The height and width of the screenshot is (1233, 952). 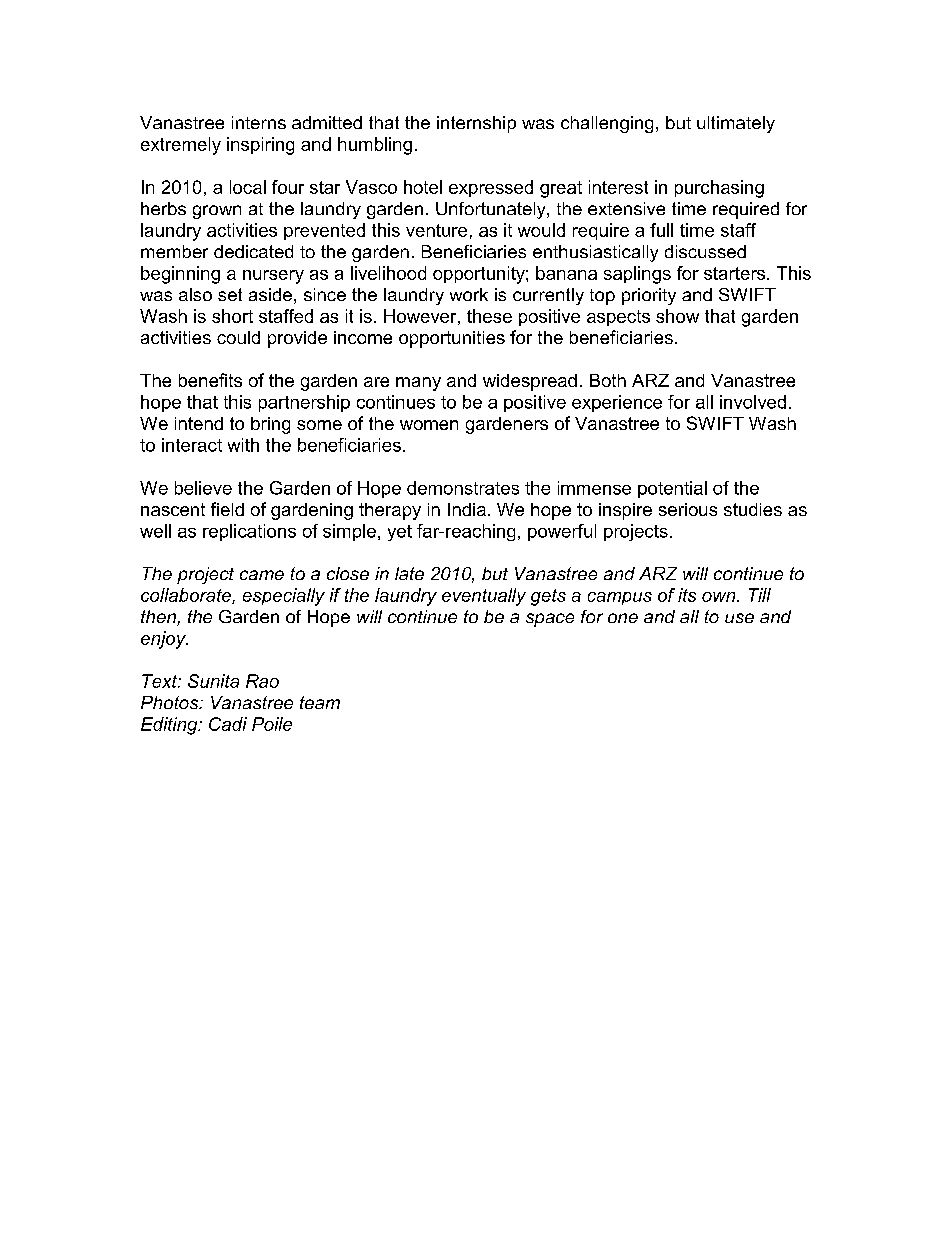 What do you see at coordinates (260, 146) in the screenshot?
I see `inspiring` at bounding box center [260, 146].
